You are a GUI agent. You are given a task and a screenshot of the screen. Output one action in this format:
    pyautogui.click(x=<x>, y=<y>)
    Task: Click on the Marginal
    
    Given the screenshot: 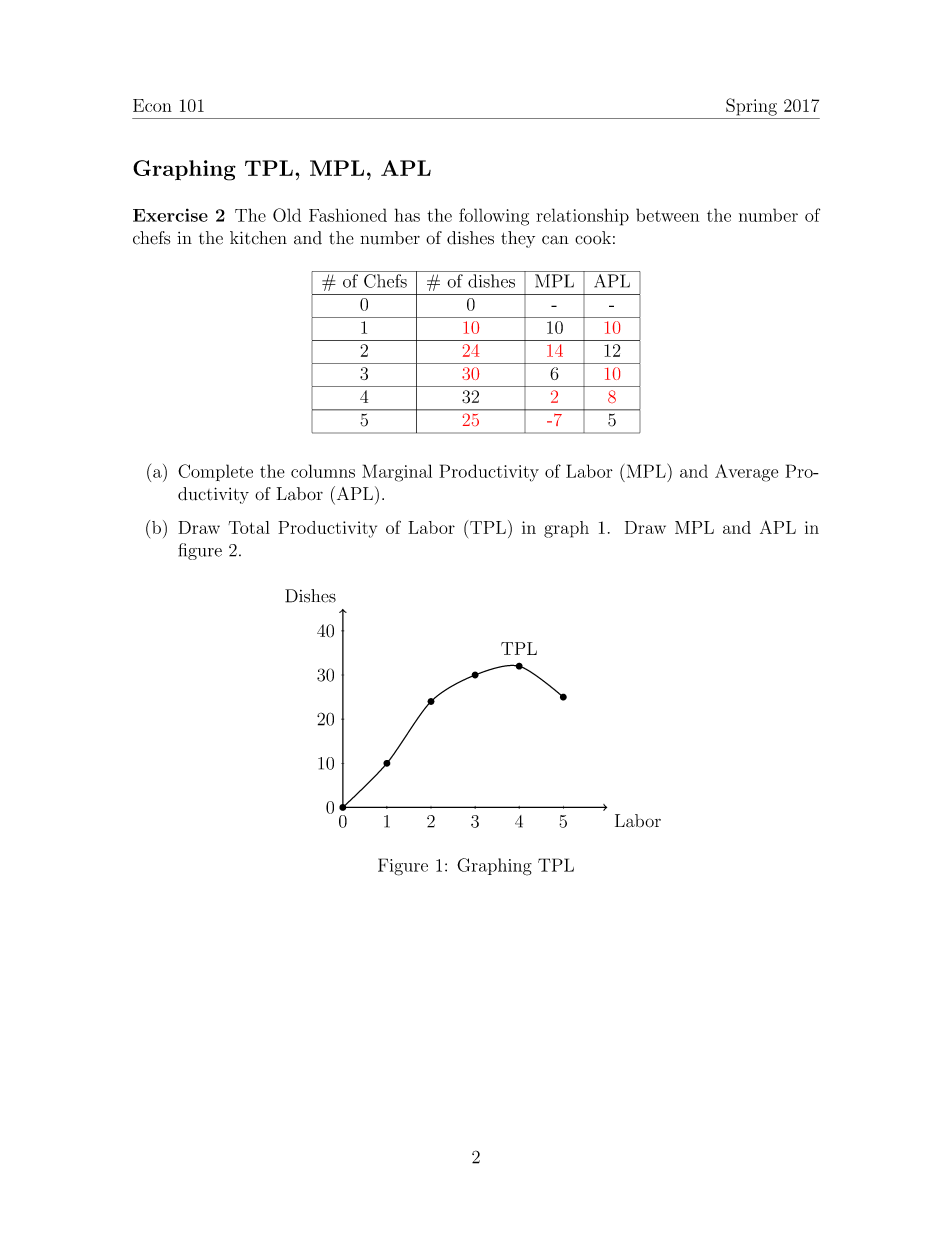 What is the action you would take?
    pyautogui.click(x=397, y=473)
